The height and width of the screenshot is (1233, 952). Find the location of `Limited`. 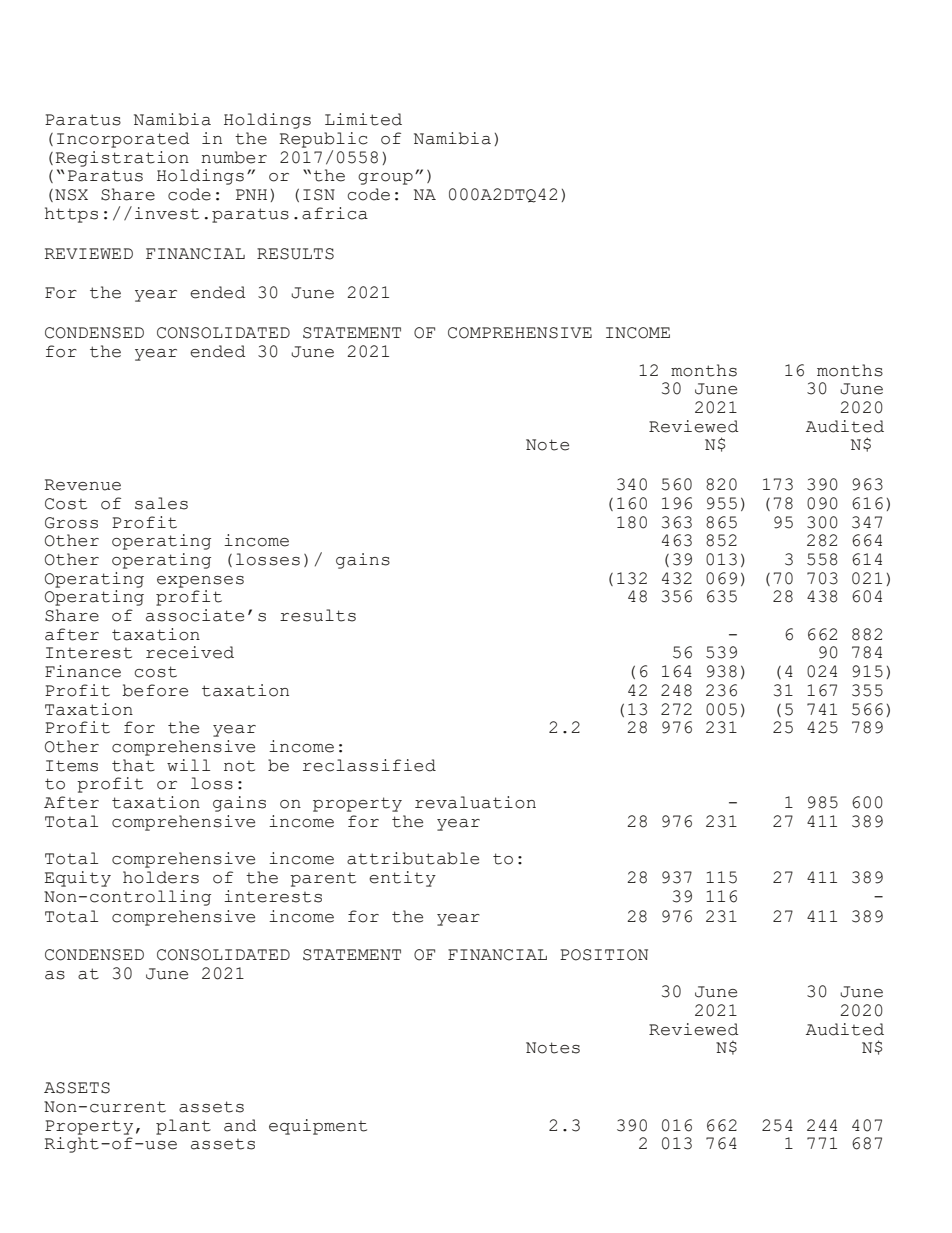

Limited is located at coordinates (363, 119).
